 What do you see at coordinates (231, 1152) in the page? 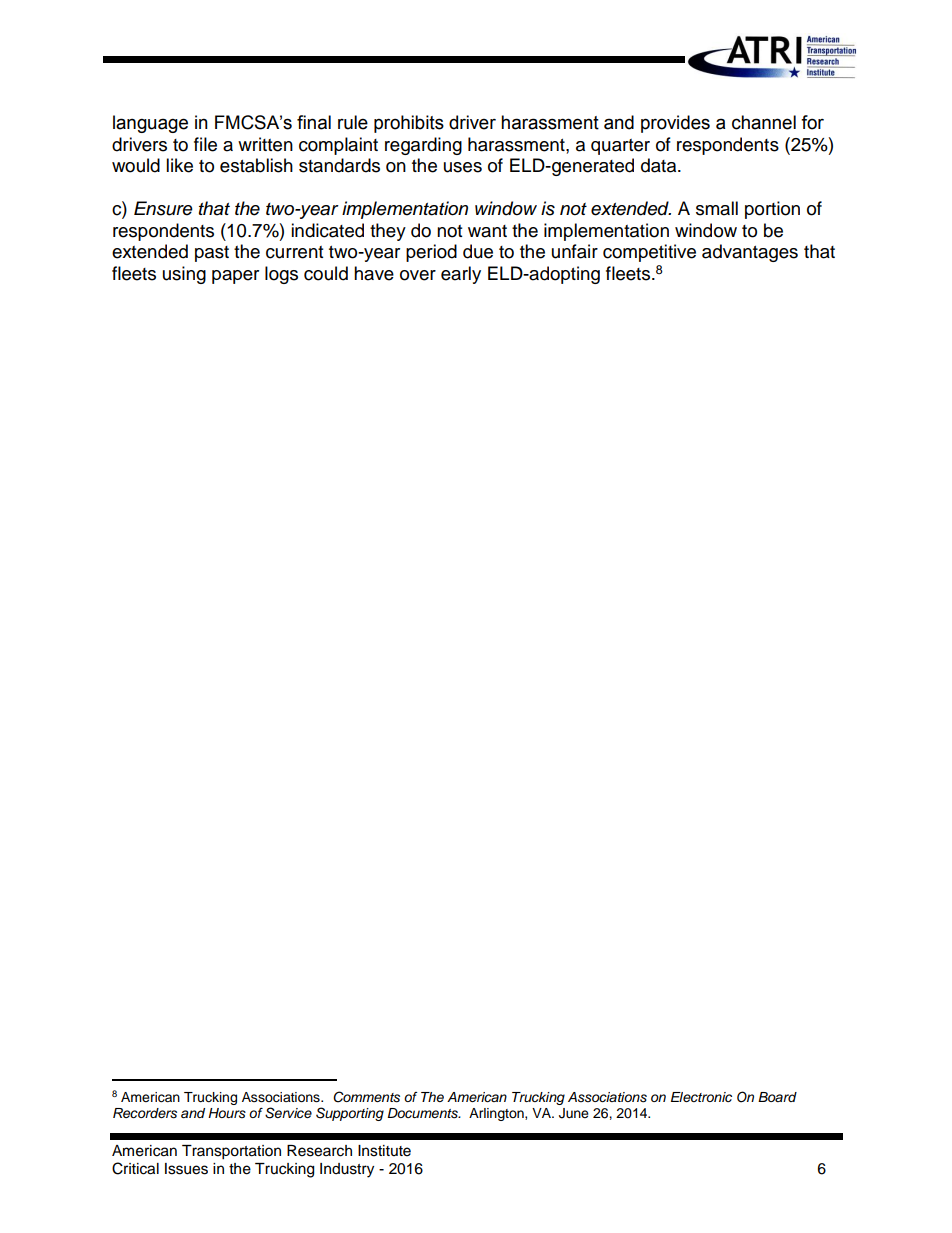
I see `Transportation` at bounding box center [231, 1152].
